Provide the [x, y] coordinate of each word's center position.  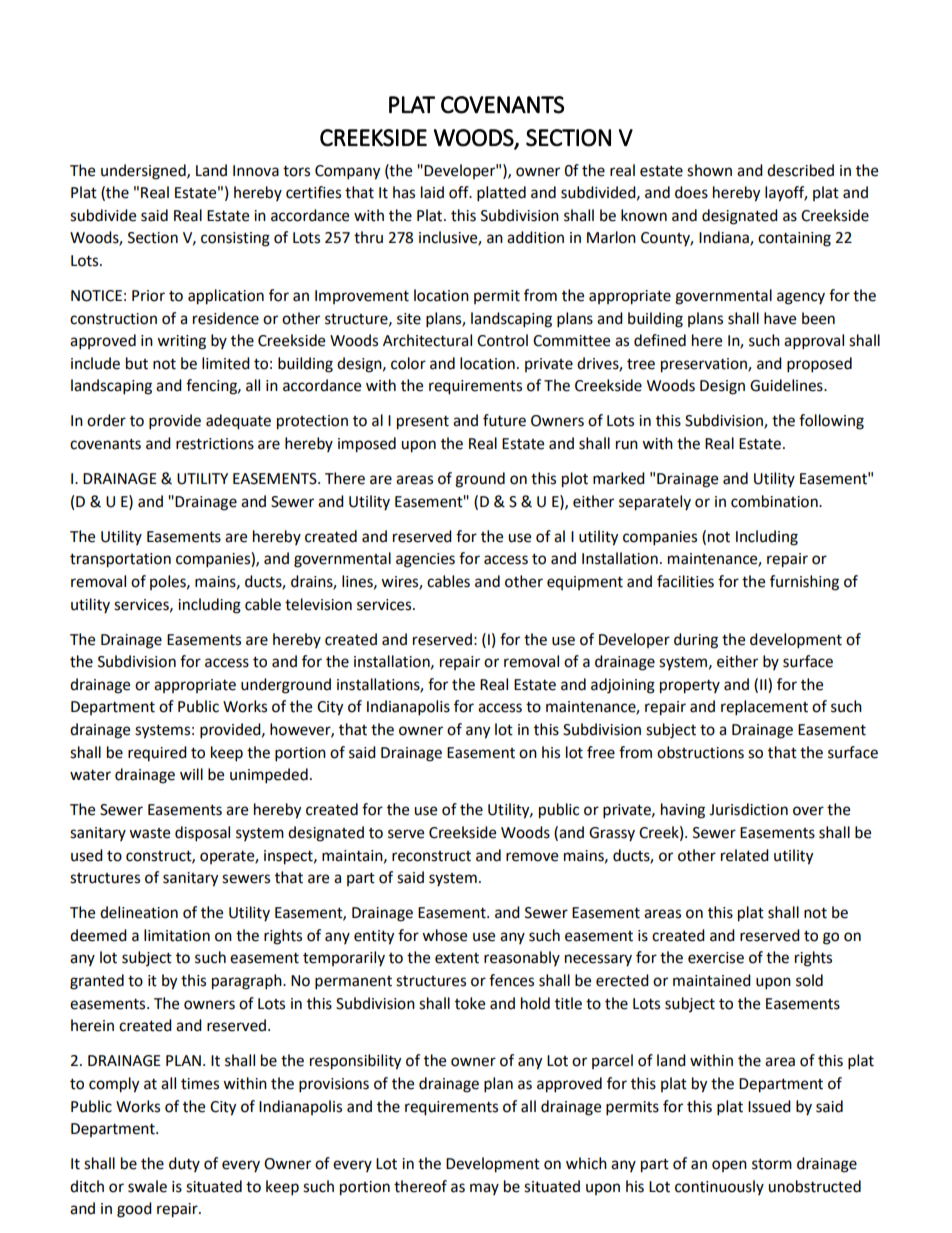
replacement [764, 708]
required [157, 754]
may [484, 1189]
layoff [786, 194]
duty [184, 1164]
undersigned [144, 172]
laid [432, 192]
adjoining [623, 686]
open [729, 1166]
